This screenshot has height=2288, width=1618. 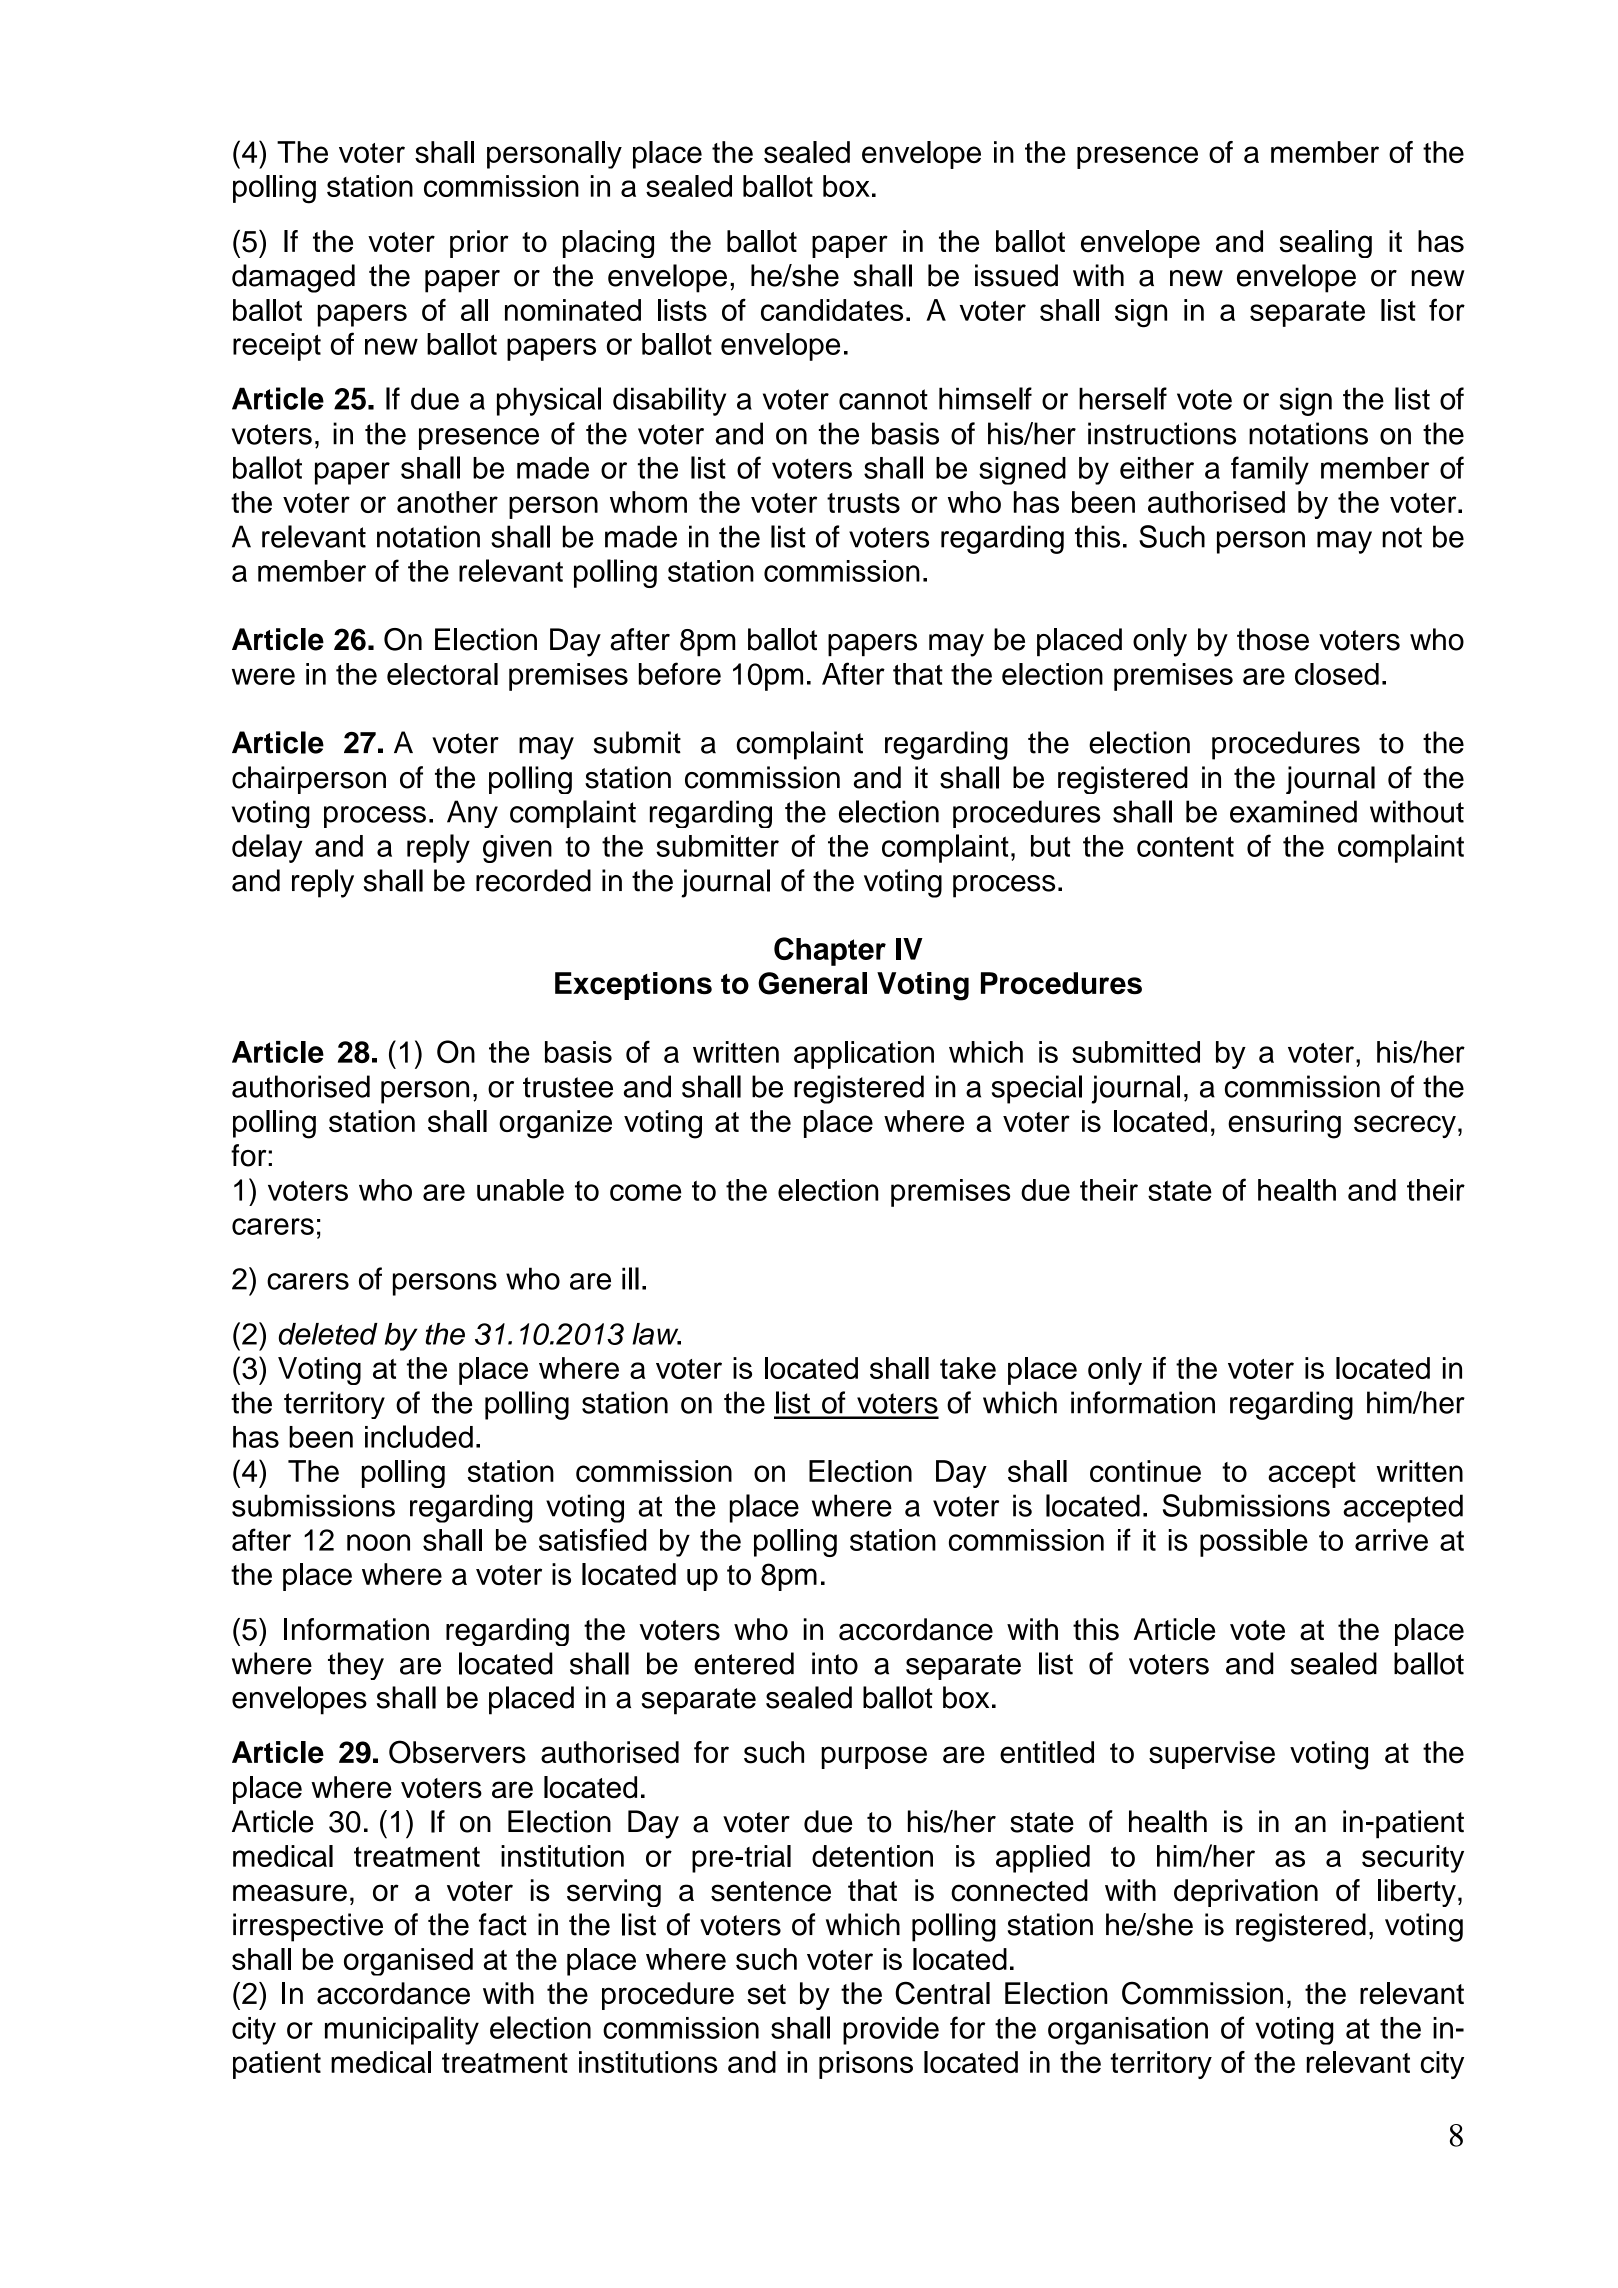 I want to click on application, so click(x=864, y=1055).
